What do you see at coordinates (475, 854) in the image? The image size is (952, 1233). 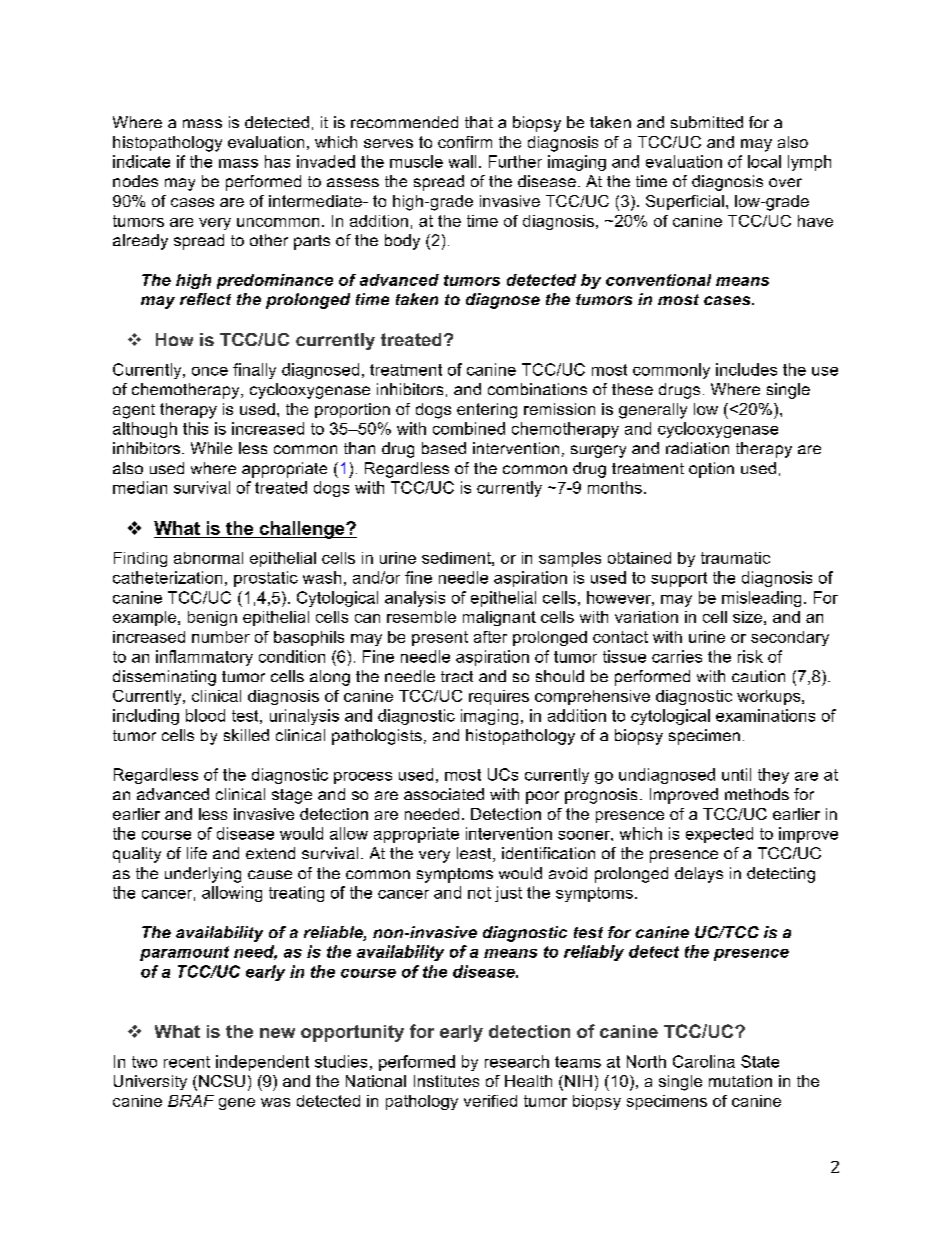 I see `least` at bounding box center [475, 854].
